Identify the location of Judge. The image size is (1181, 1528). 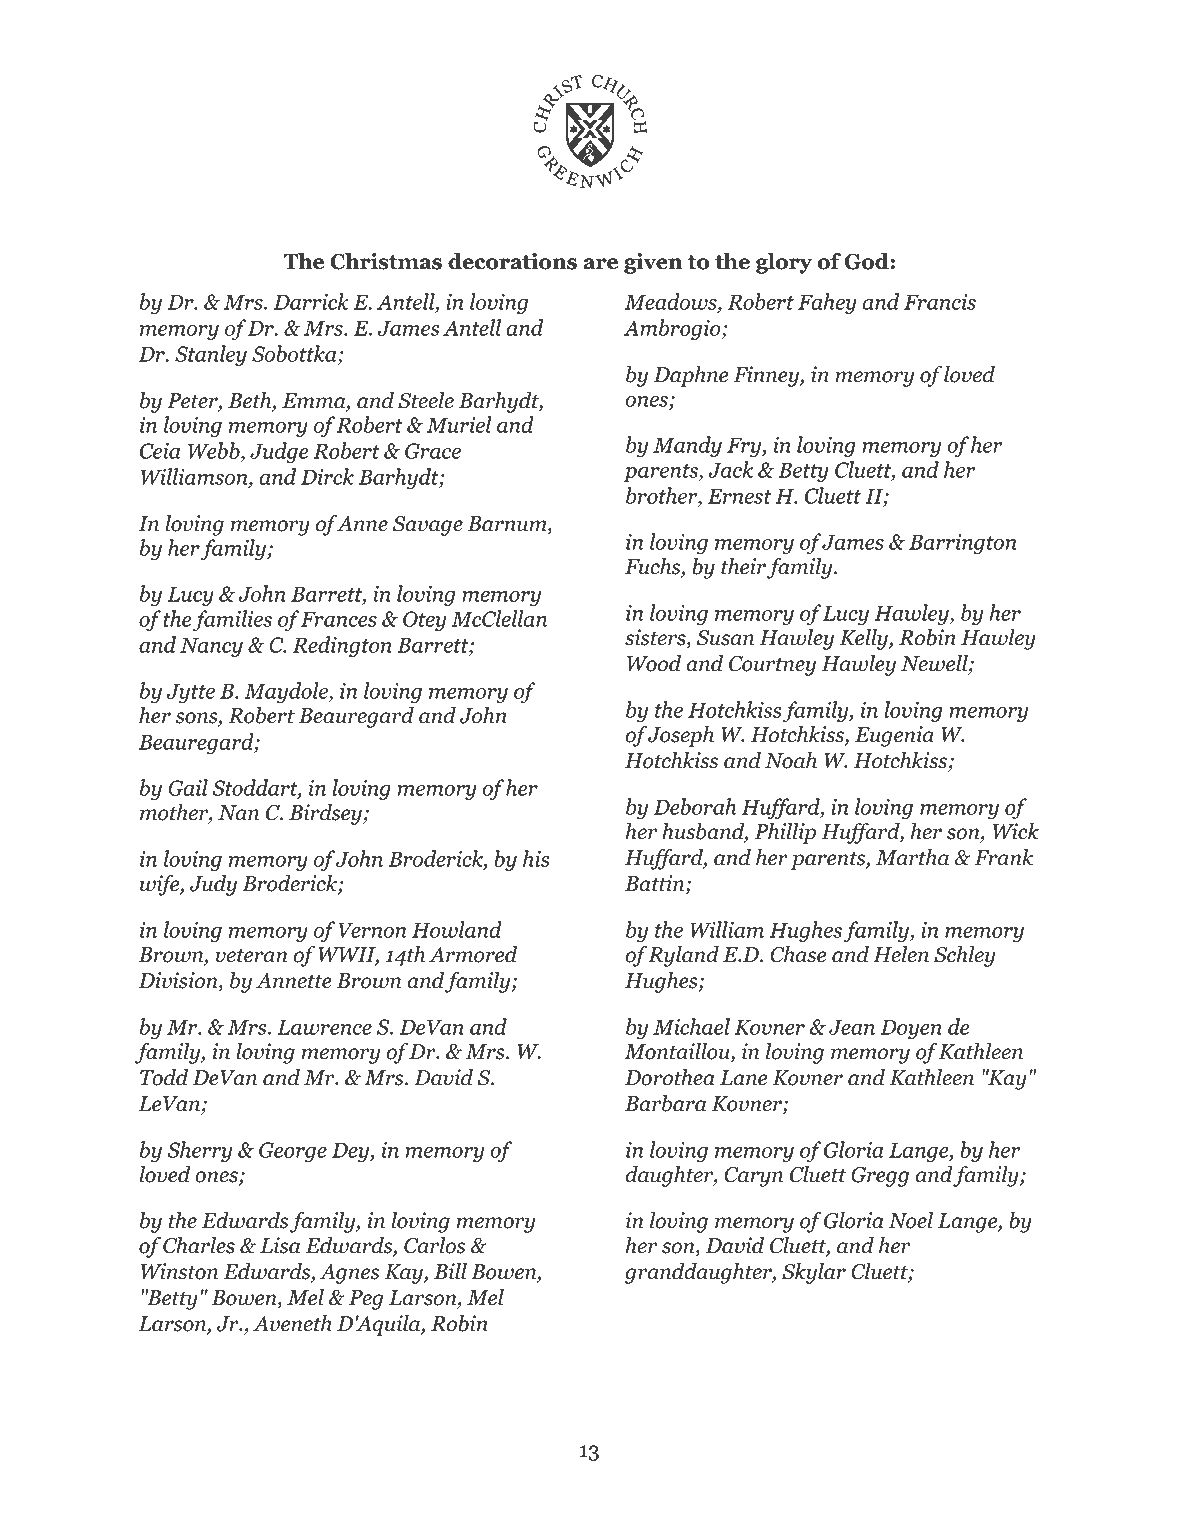
(279, 452).
